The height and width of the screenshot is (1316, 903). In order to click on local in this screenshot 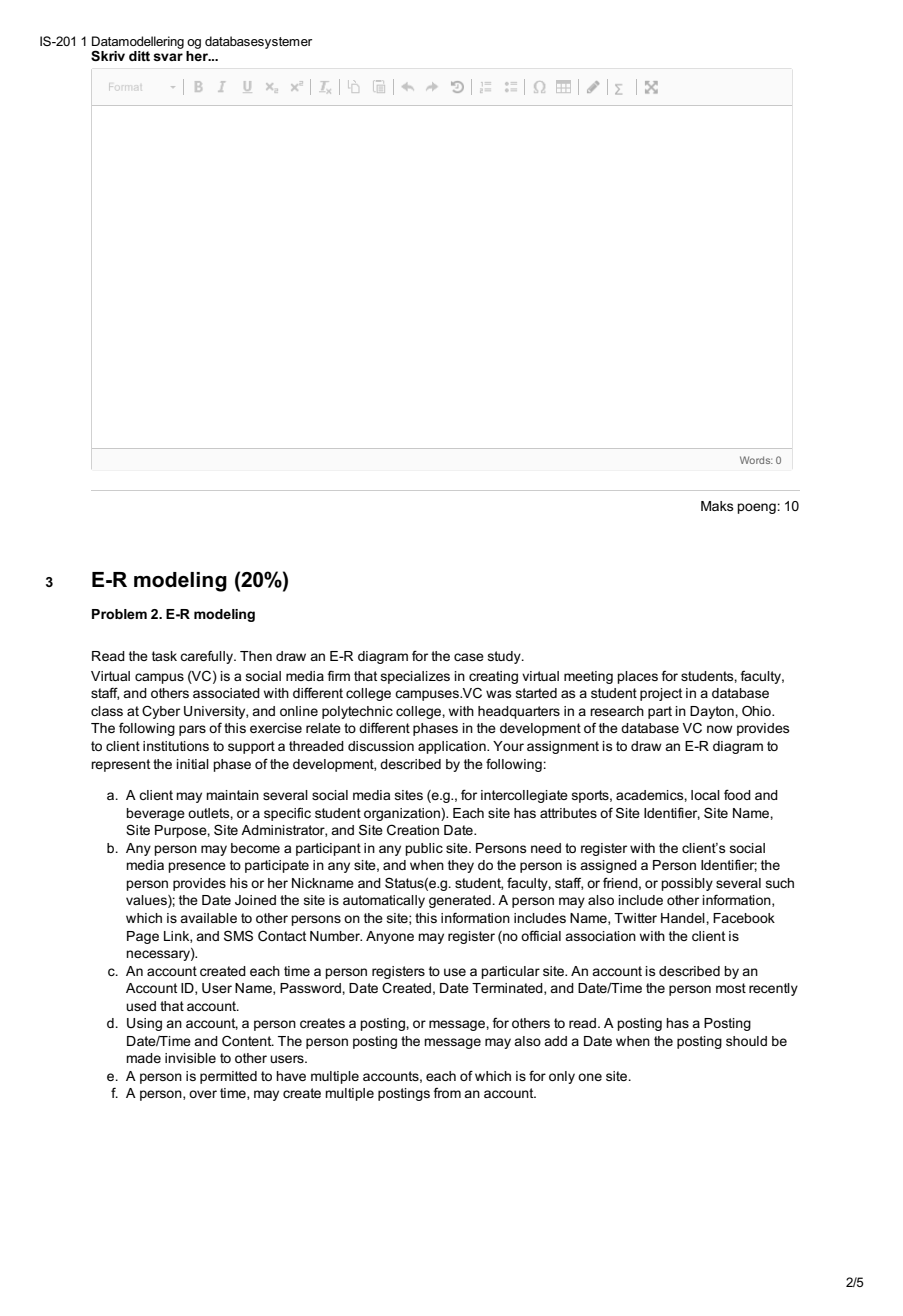, I will do `click(705, 795)`.
